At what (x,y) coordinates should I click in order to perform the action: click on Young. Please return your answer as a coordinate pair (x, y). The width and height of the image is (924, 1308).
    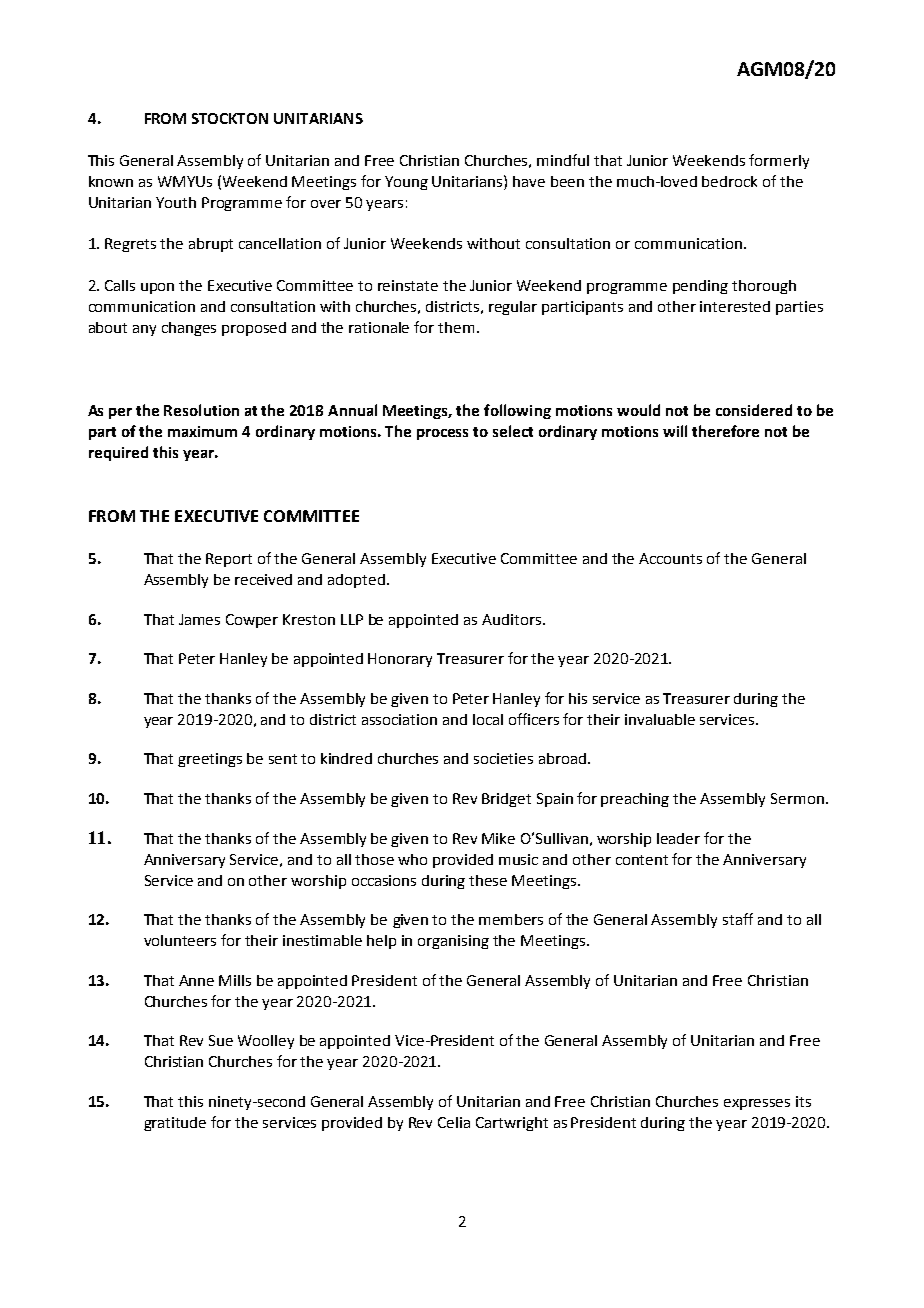
    Looking at the image, I should click on (406, 183).
